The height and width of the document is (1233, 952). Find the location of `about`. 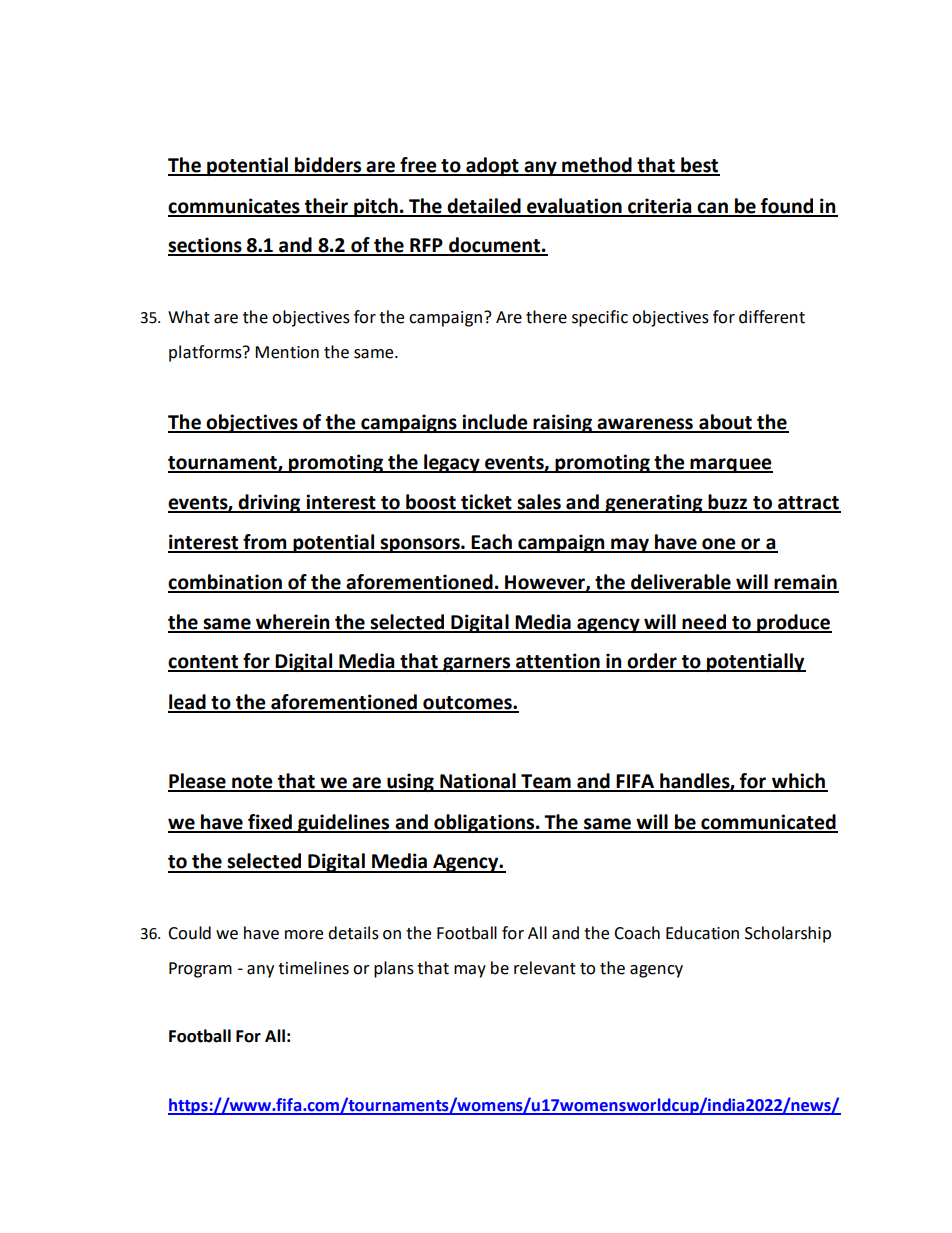

about is located at coordinates (725, 423).
